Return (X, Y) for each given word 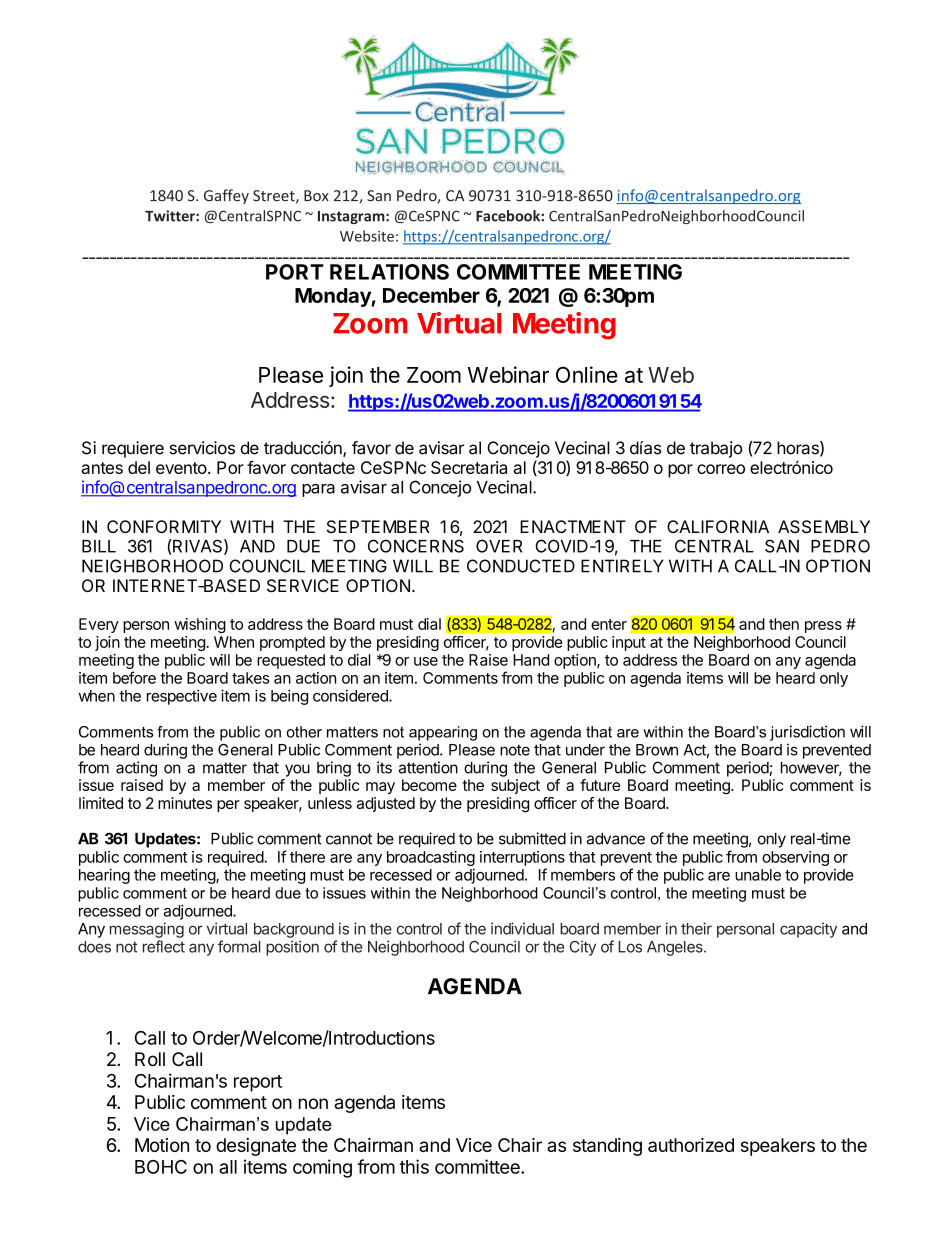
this (414, 1166)
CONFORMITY (164, 526)
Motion (162, 1145)
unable (758, 875)
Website (367, 236)
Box (316, 196)
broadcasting (431, 860)
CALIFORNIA (718, 526)
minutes (185, 803)
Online (587, 374)
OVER (499, 546)
